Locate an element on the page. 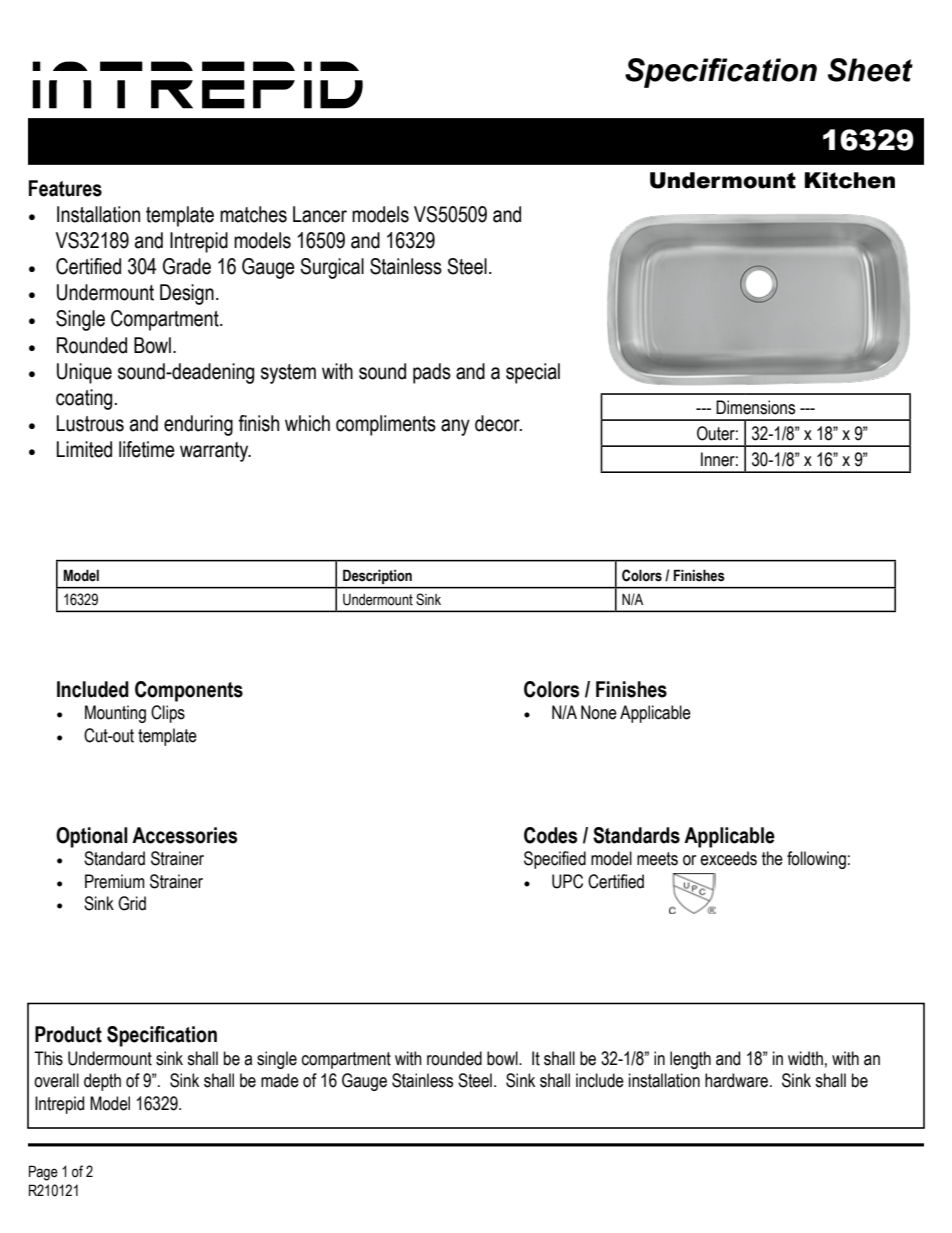  Components is located at coordinates (189, 691).
